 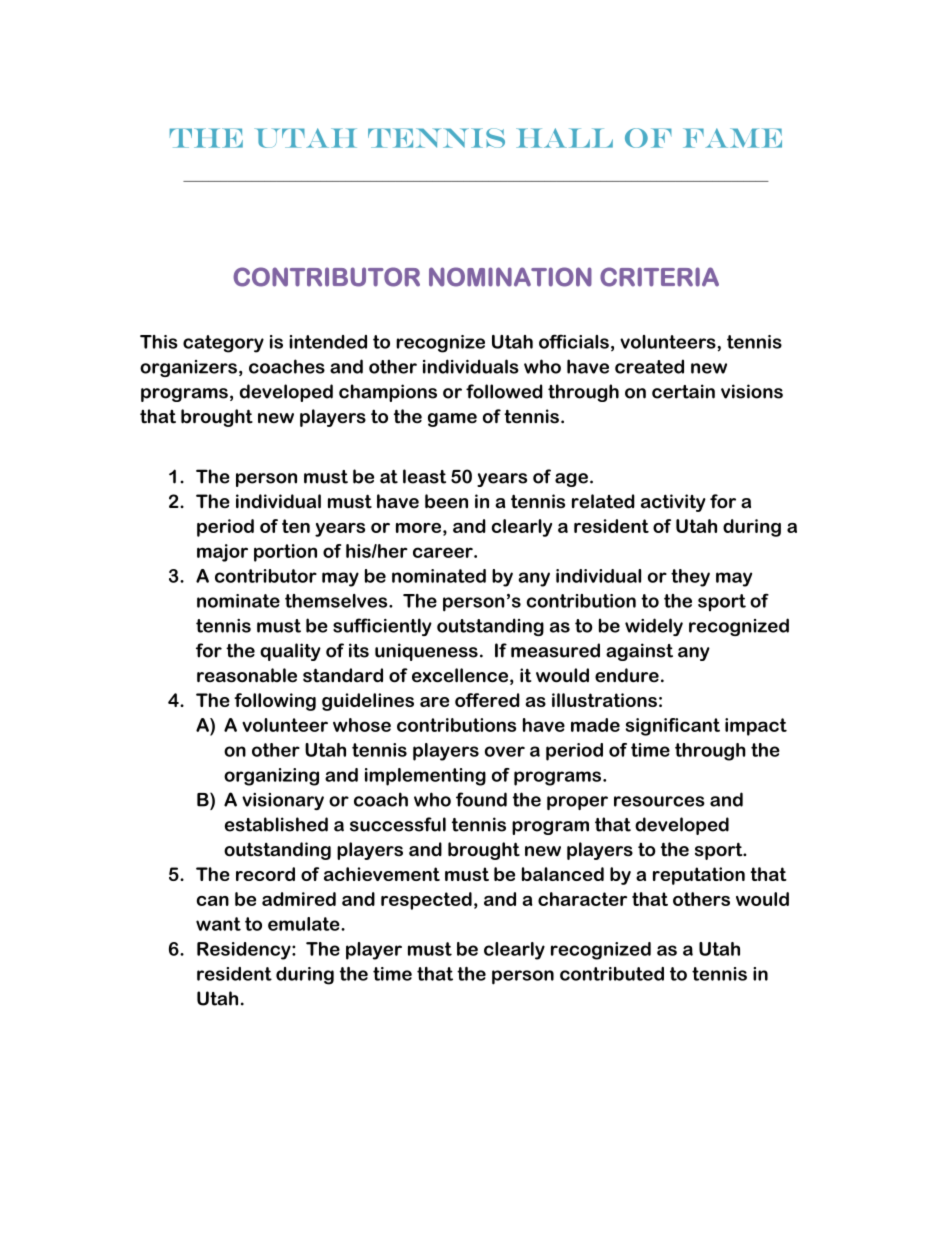 I want to click on HALL, so click(x=564, y=138).
